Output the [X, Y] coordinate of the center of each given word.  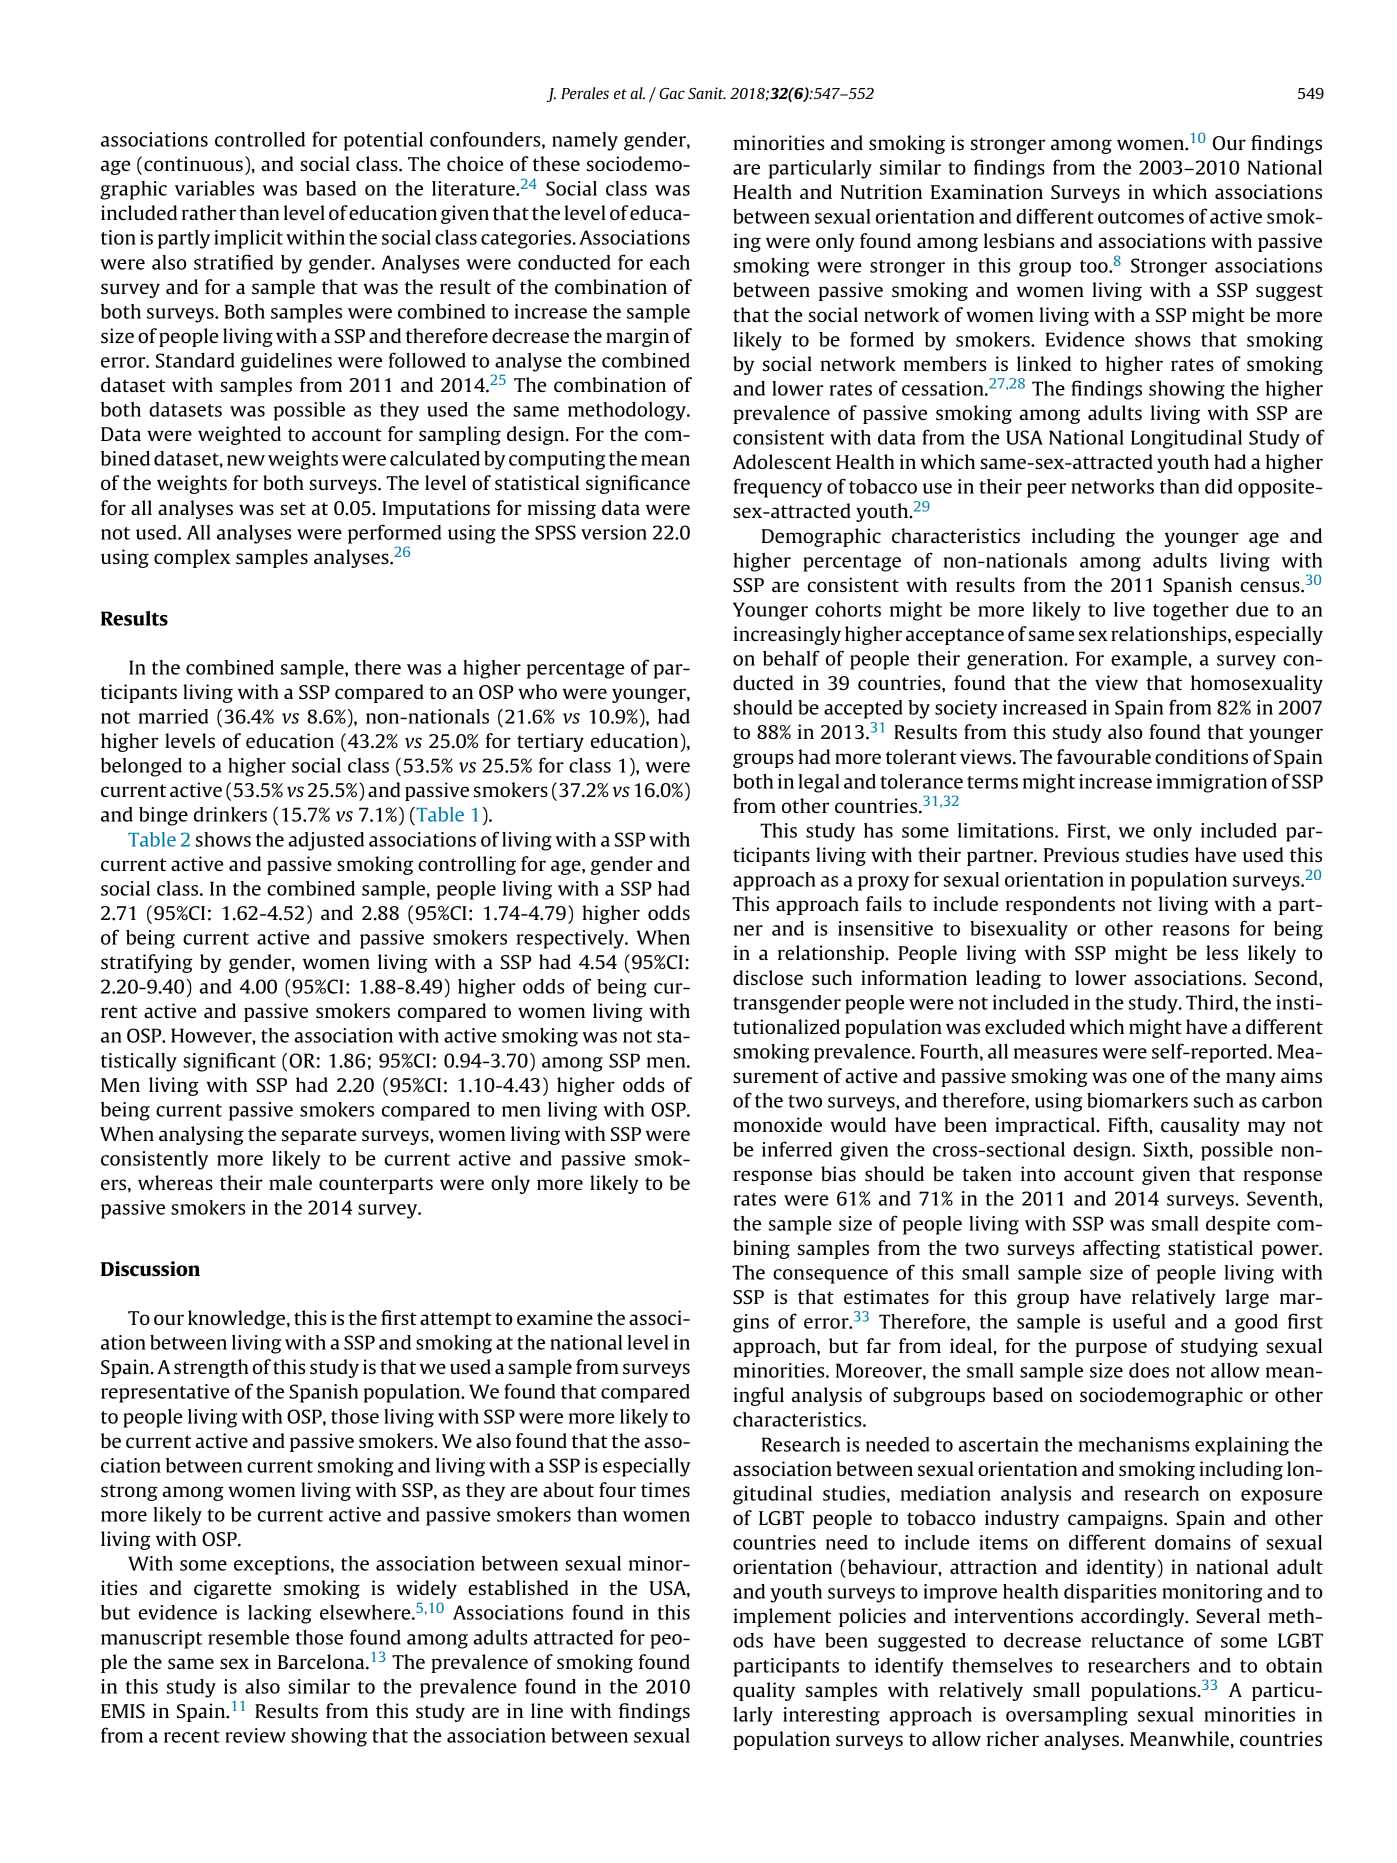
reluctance [1137, 1640]
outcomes [1141, 217]
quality [764, 1691]
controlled [260, 139]
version [614, 532]
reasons [1196, 930]
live [1129, 609]
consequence [830, 1276]
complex [192, 558]
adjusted [326, 841]
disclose [768, 977]
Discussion [150, 1268]
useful [1139, 1321]
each [670, 262]
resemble [248, 1637]
